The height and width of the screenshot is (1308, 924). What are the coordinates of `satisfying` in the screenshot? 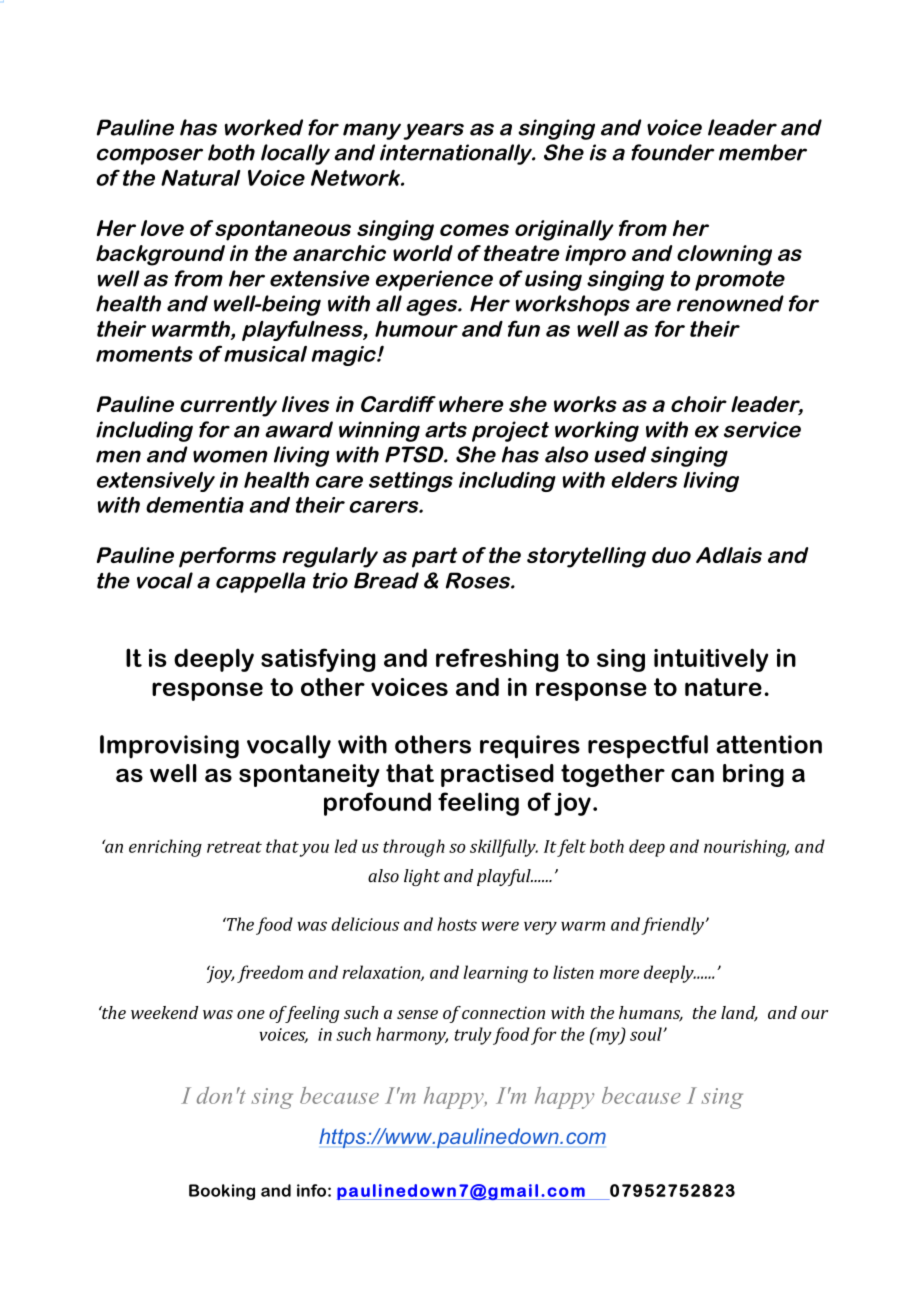 It's located at (318, 660).
